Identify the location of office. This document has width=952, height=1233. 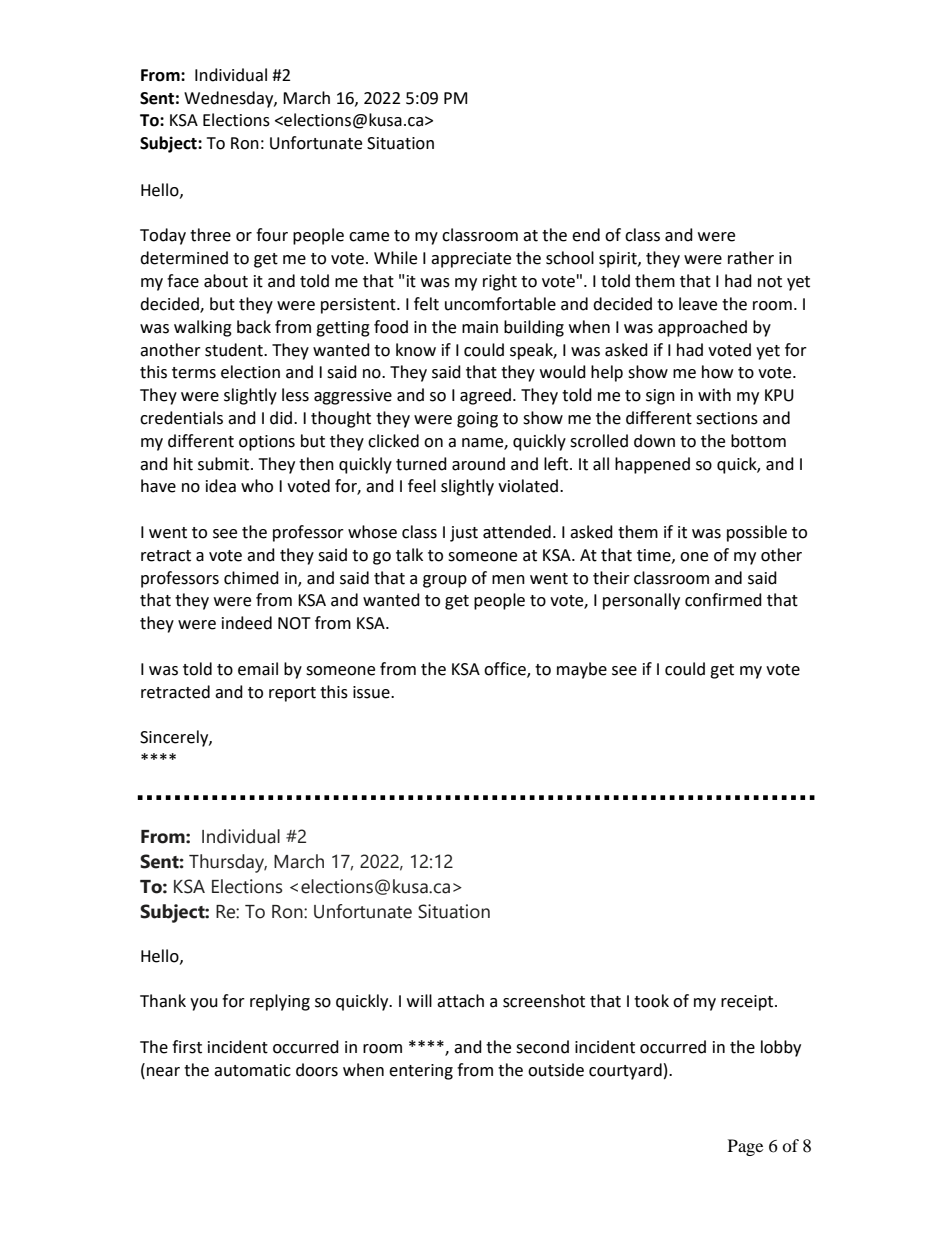
(506, 670).
